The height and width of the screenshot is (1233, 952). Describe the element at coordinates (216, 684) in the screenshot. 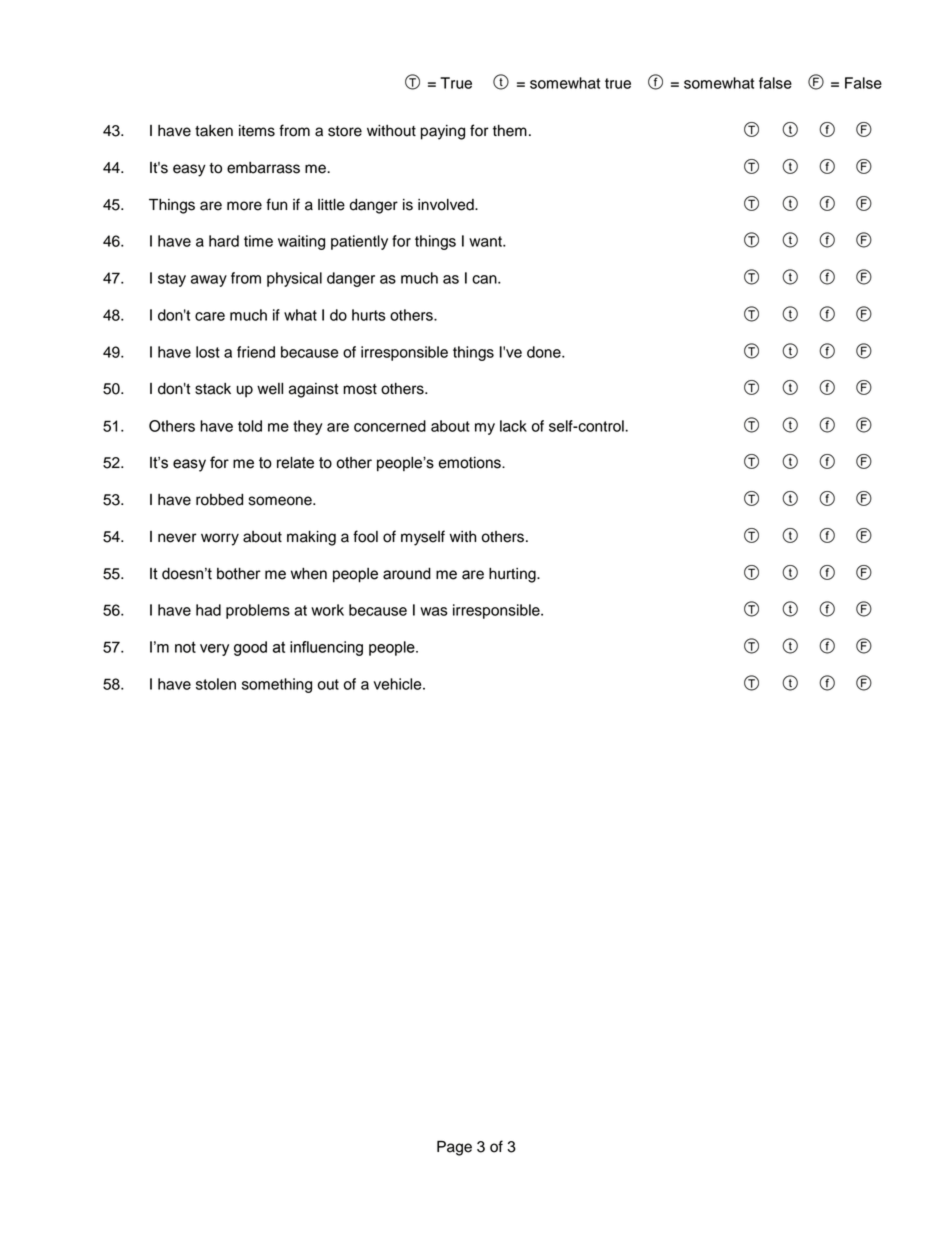

I see `stolen` at that location.
